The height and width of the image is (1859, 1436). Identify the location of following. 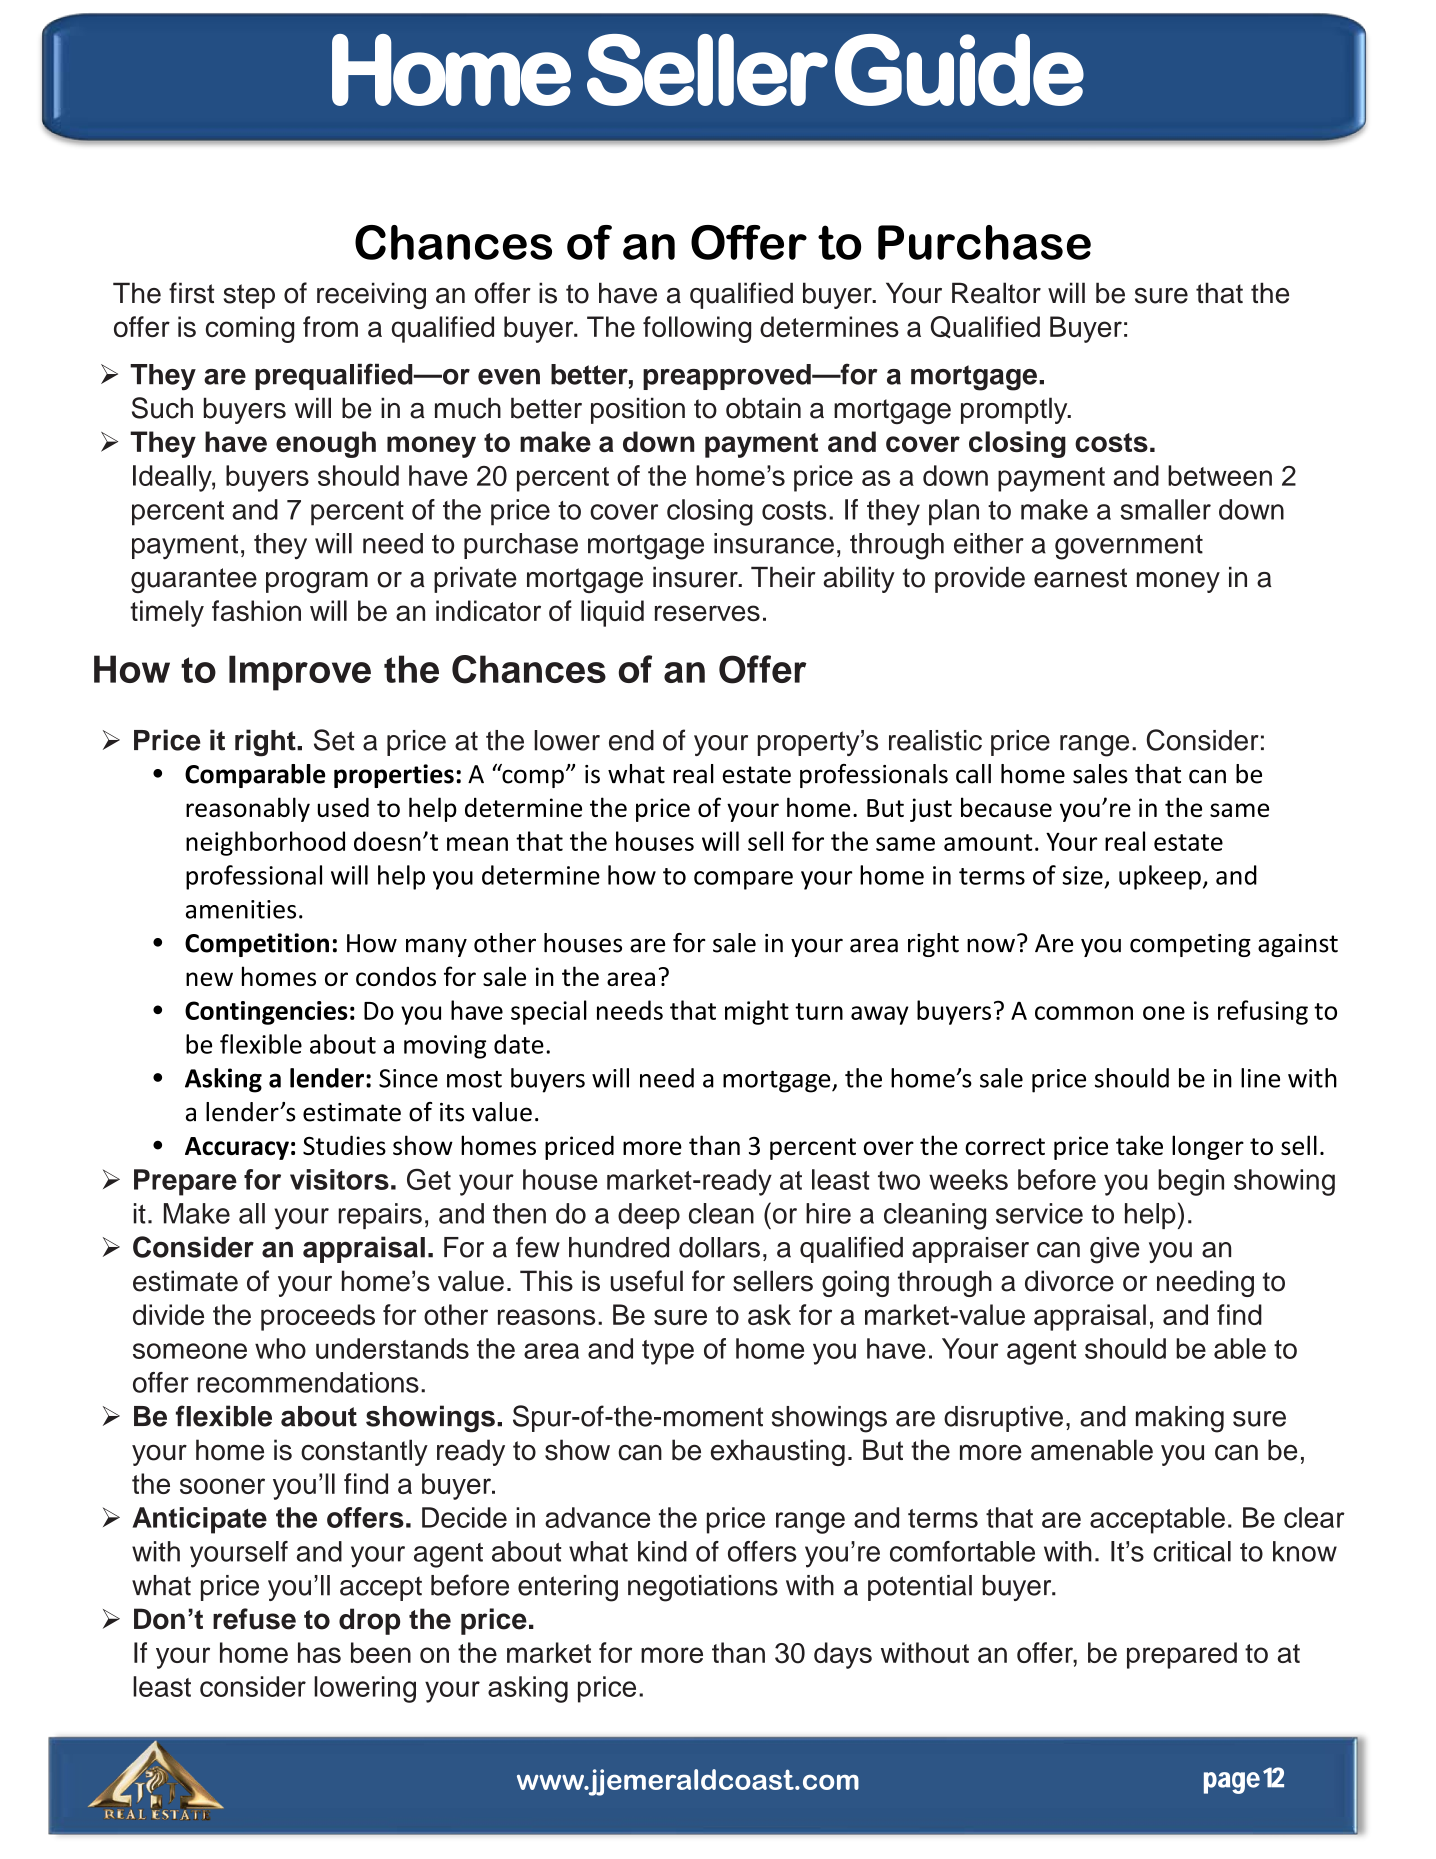
(697, 329).
